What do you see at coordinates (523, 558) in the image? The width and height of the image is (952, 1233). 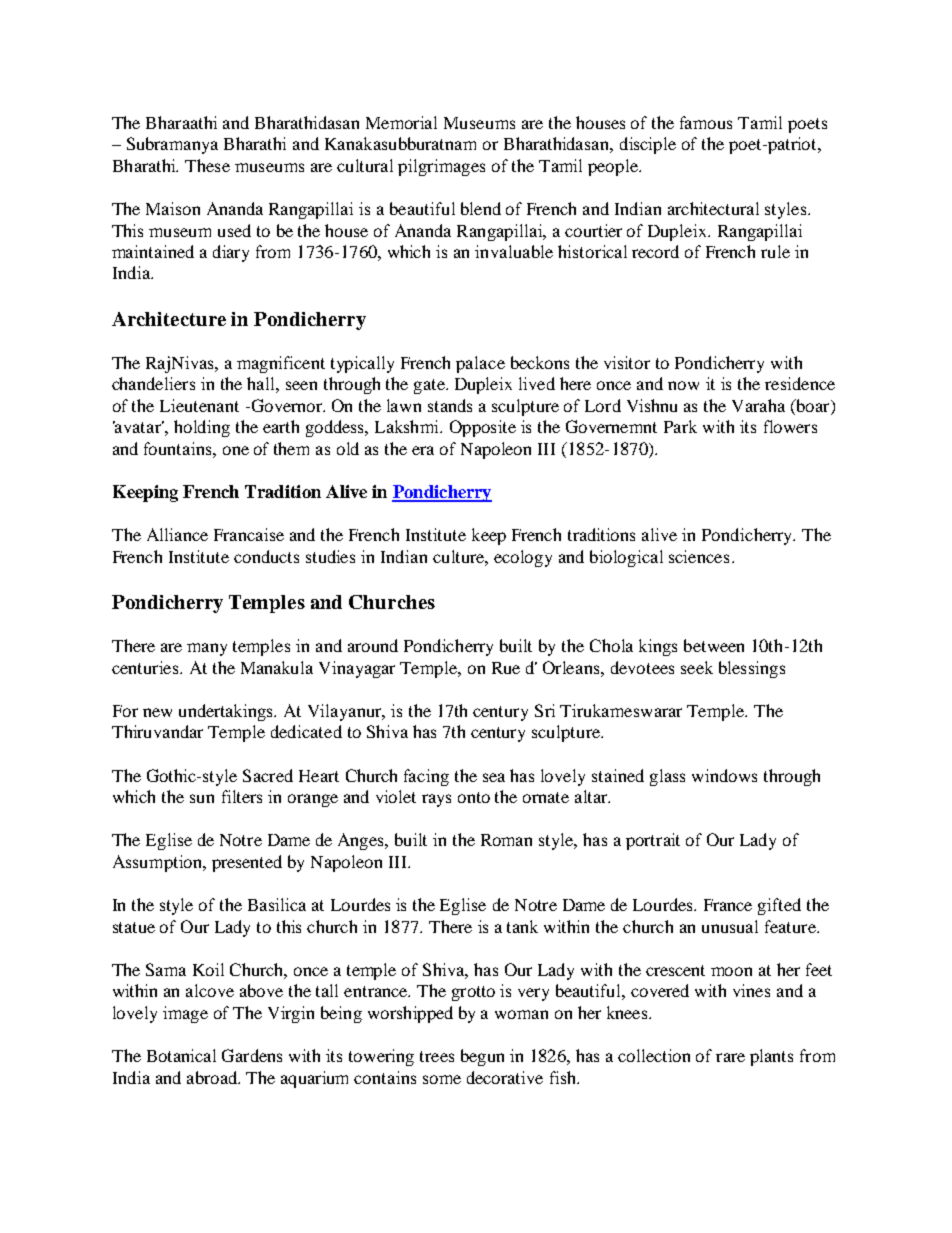 I see `ecology` at bounding box center [523, 558].
